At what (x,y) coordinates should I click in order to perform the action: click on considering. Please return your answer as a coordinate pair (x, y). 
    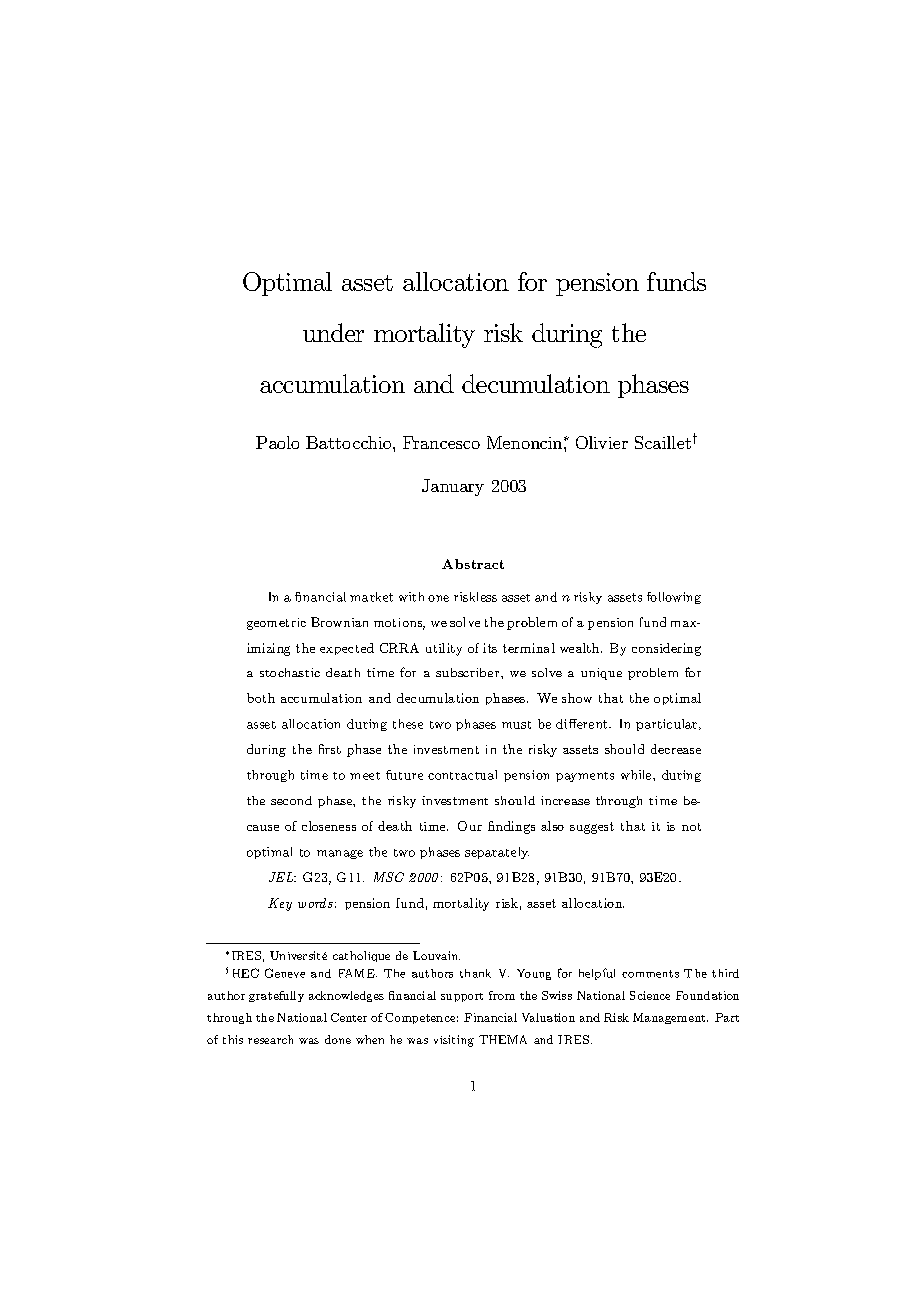
    Looking at the image, I should click on (666, 649).
